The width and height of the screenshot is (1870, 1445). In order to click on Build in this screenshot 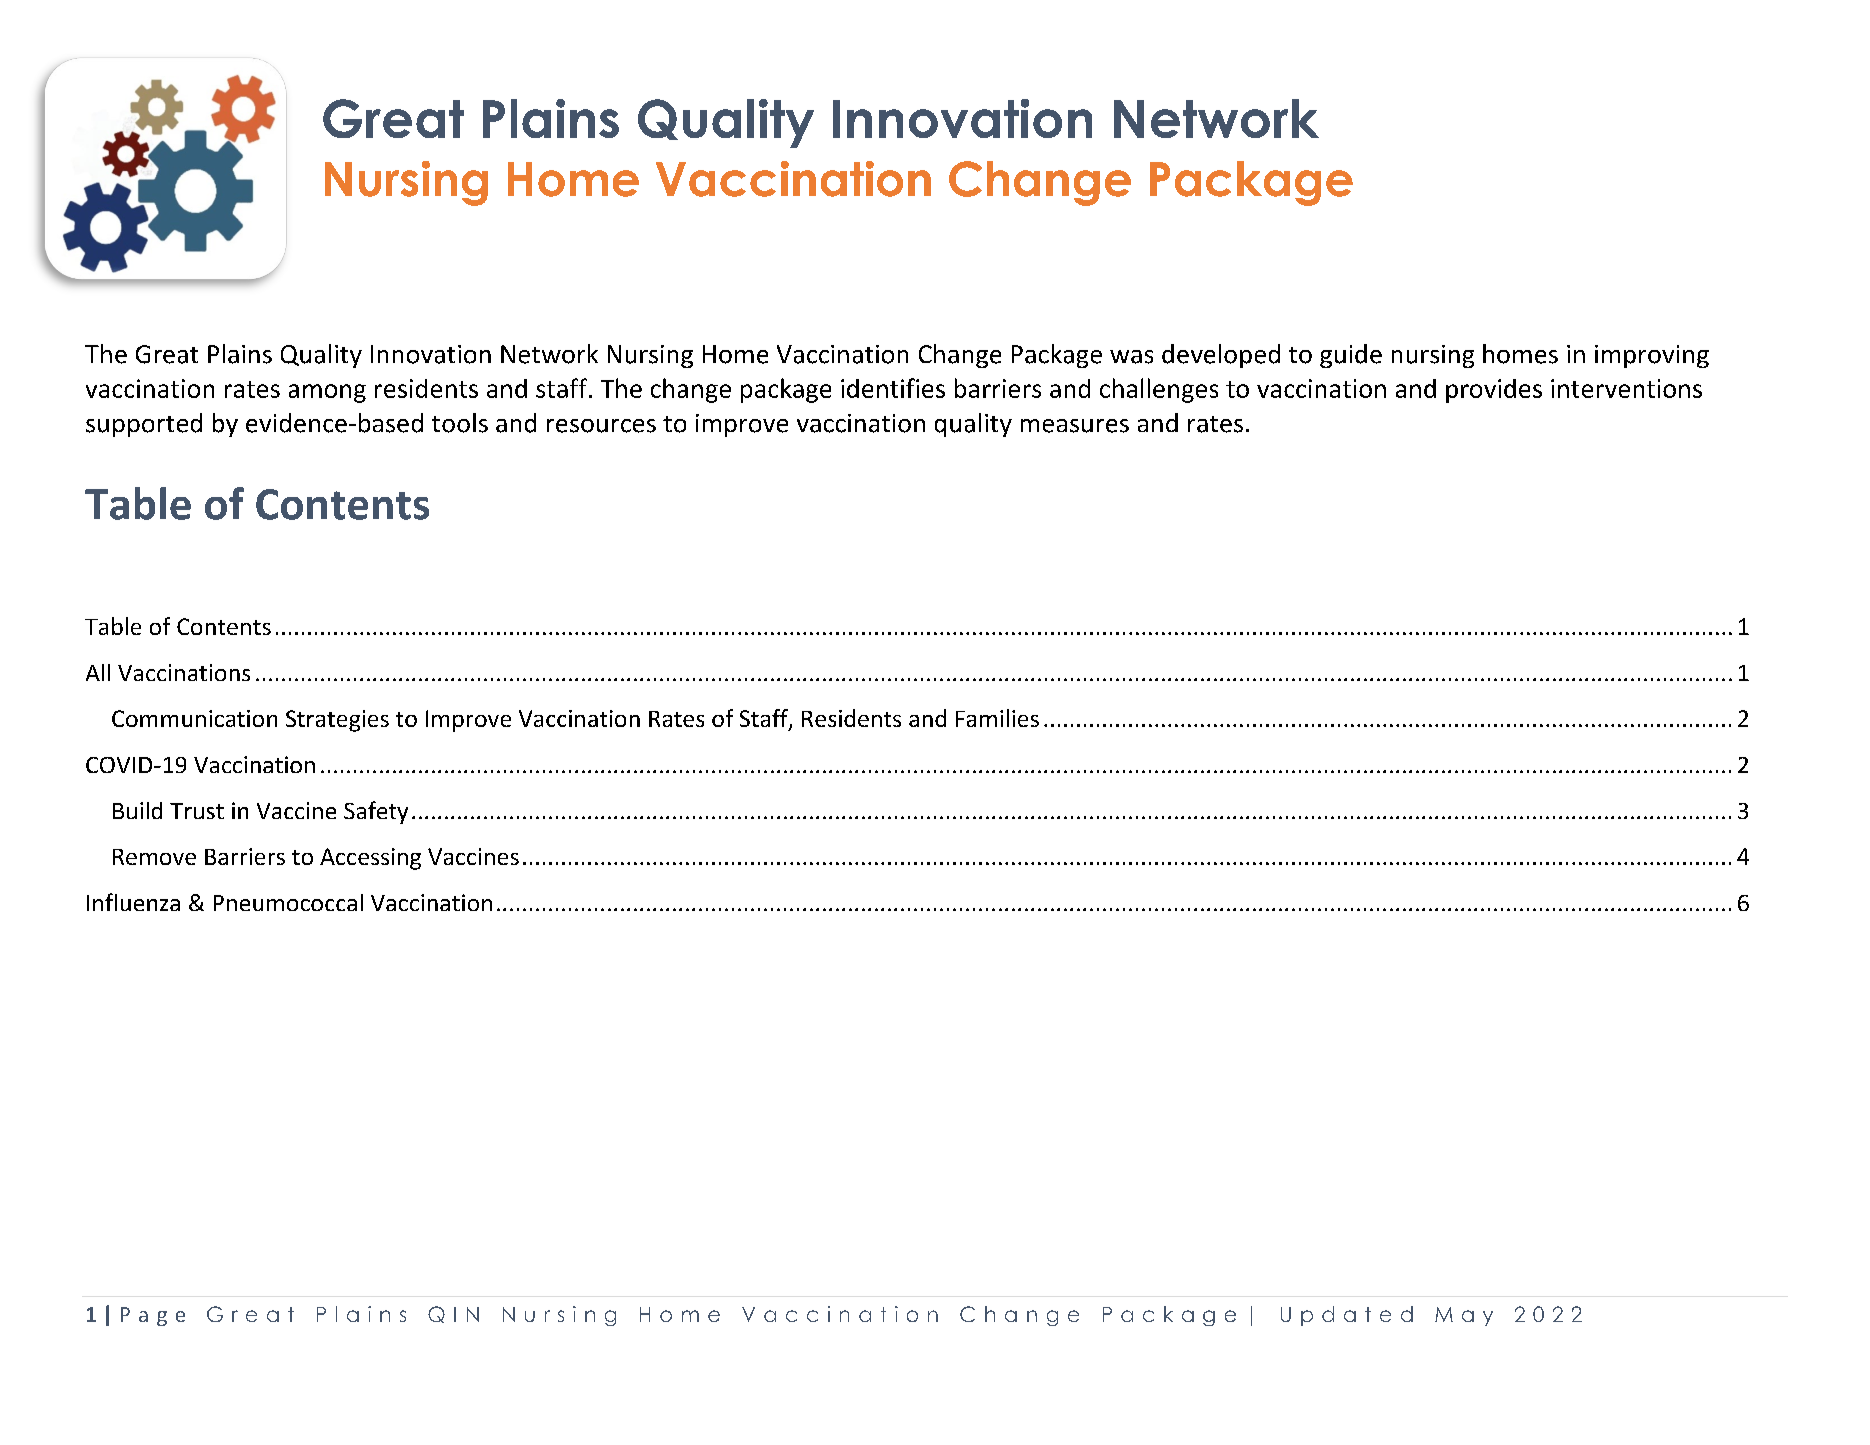, I will do `click(137, 810)`.
